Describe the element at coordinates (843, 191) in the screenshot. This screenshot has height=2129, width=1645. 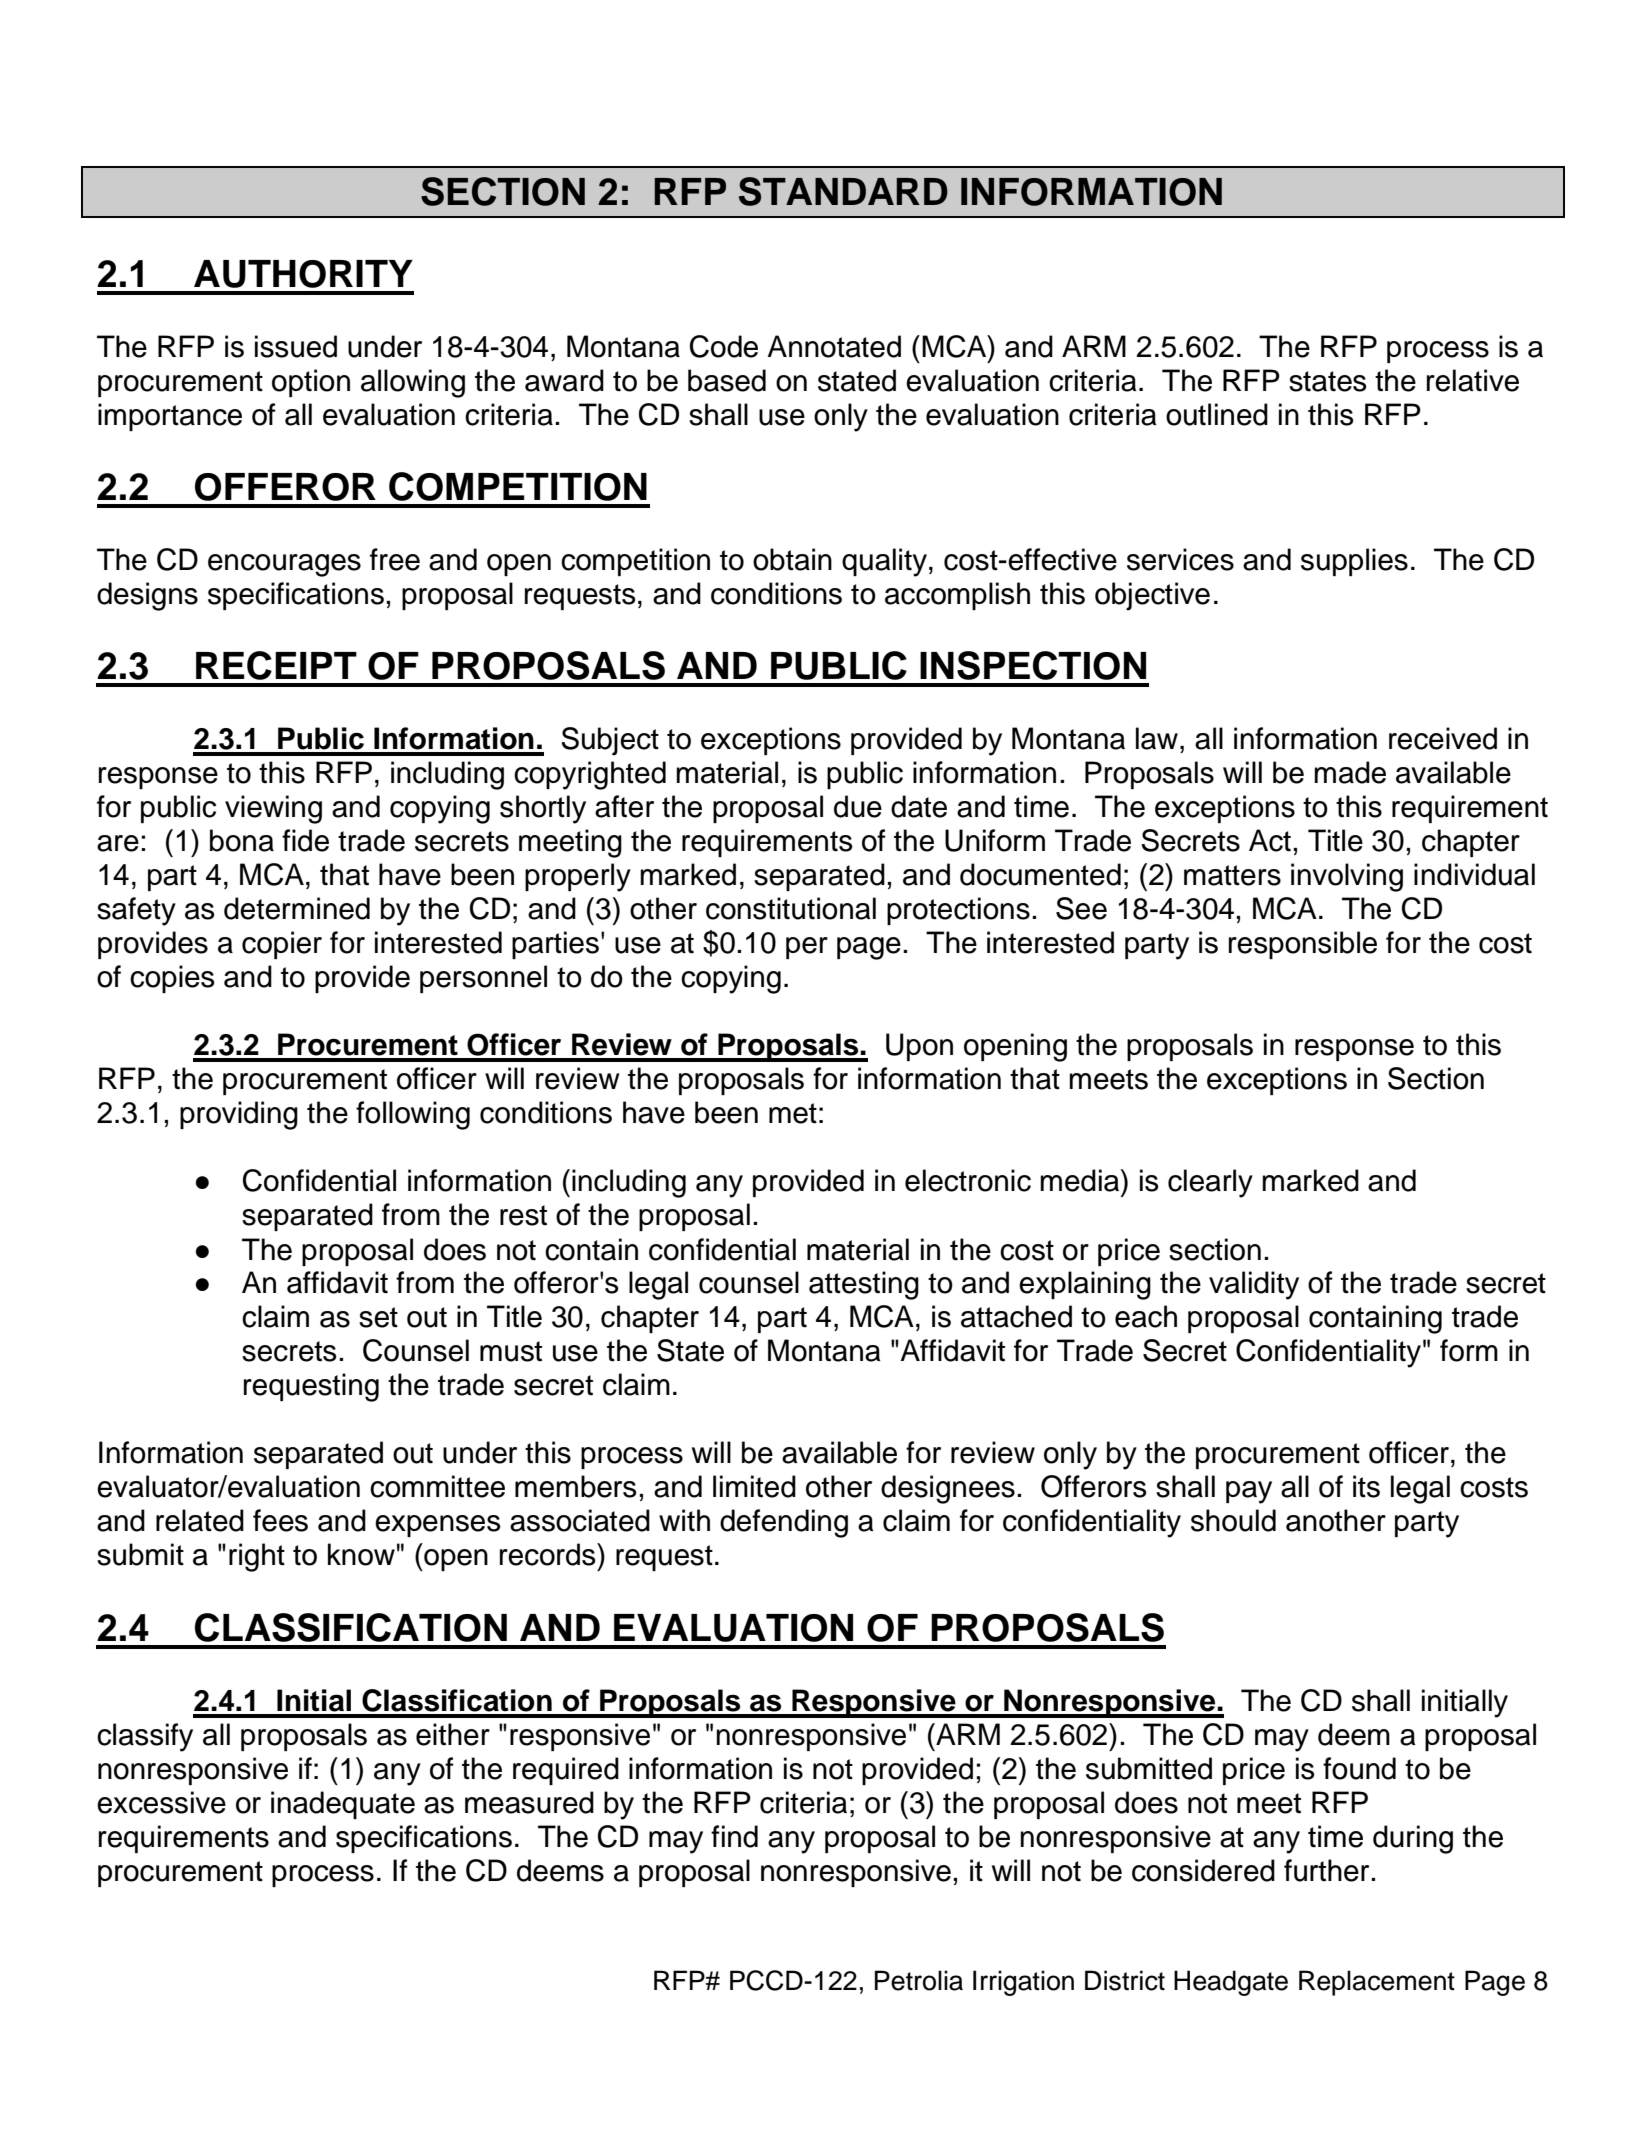
I see `STANDARD` at that location.
